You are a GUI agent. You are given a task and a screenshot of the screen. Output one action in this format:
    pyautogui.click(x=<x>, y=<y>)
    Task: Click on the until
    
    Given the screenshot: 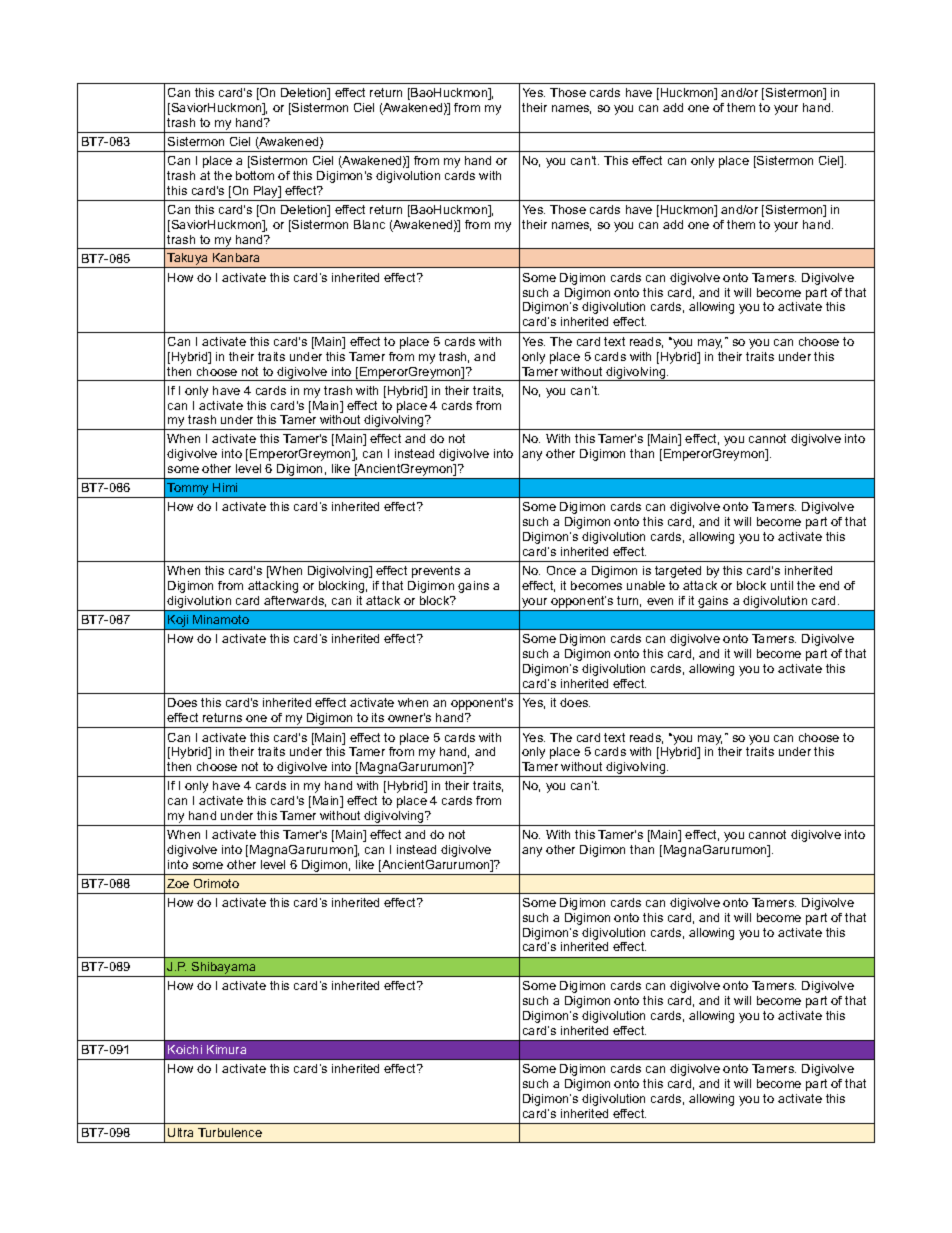 What is the action you would take?
    pyautogui.click(x=782, y=585)
